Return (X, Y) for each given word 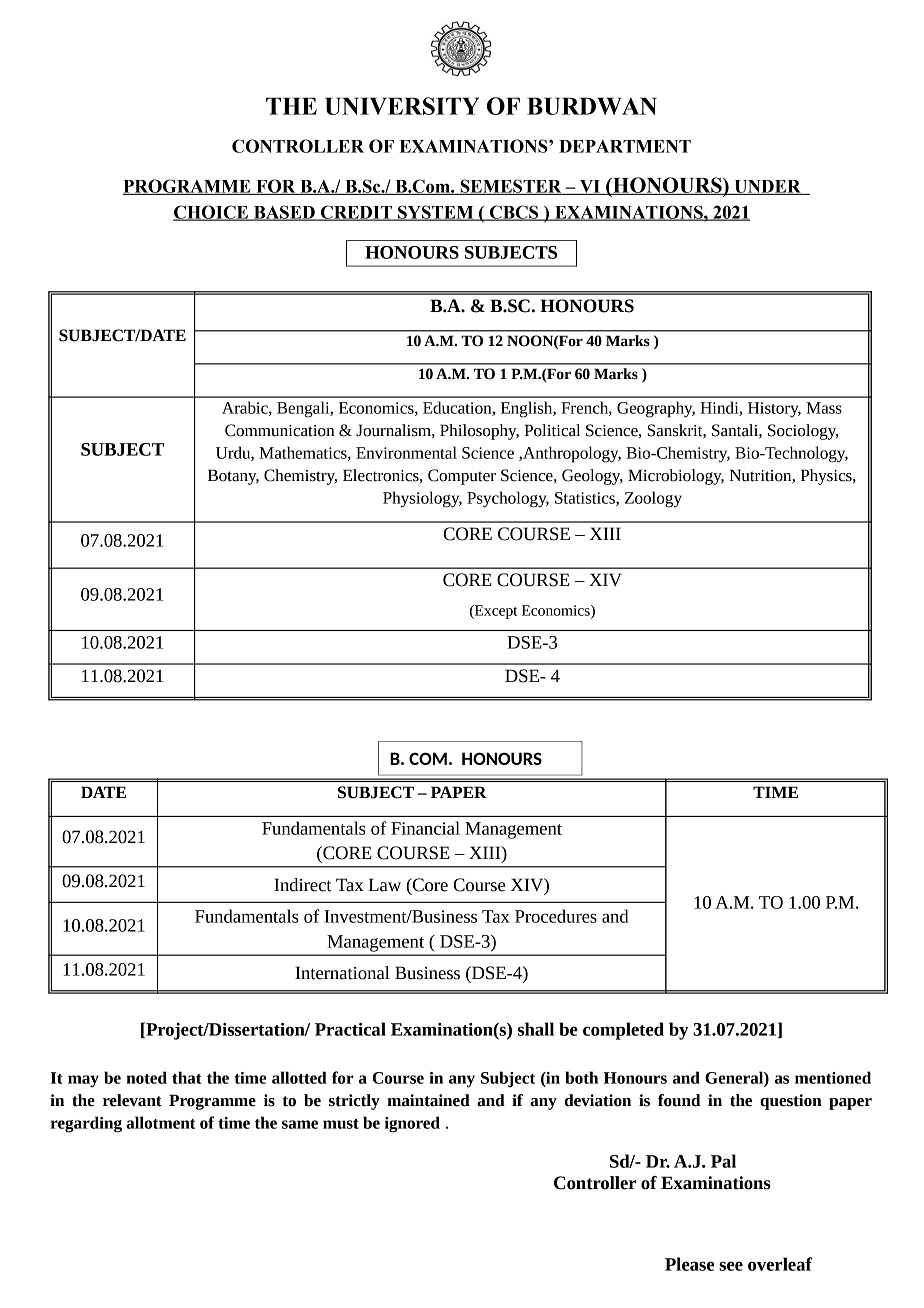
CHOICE (212, 213)
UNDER (767, 187)
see (731, 1266)
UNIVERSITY (402, 106)
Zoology (653, 499)
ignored (412, 1124)
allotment (160, 1122)
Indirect (303, 885)
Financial (425, 828)
